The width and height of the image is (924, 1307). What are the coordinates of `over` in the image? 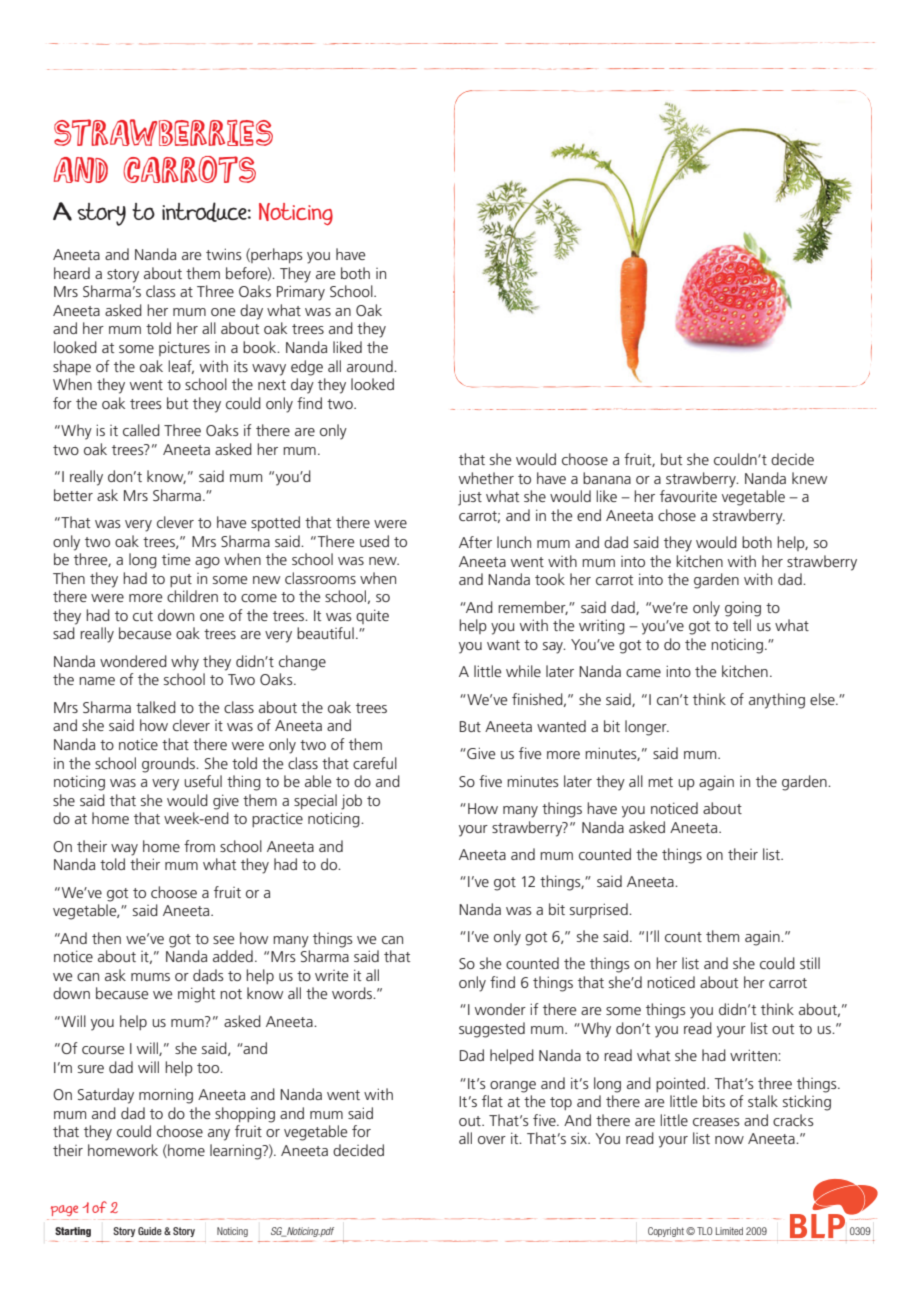 It's located at (492, 1140).
